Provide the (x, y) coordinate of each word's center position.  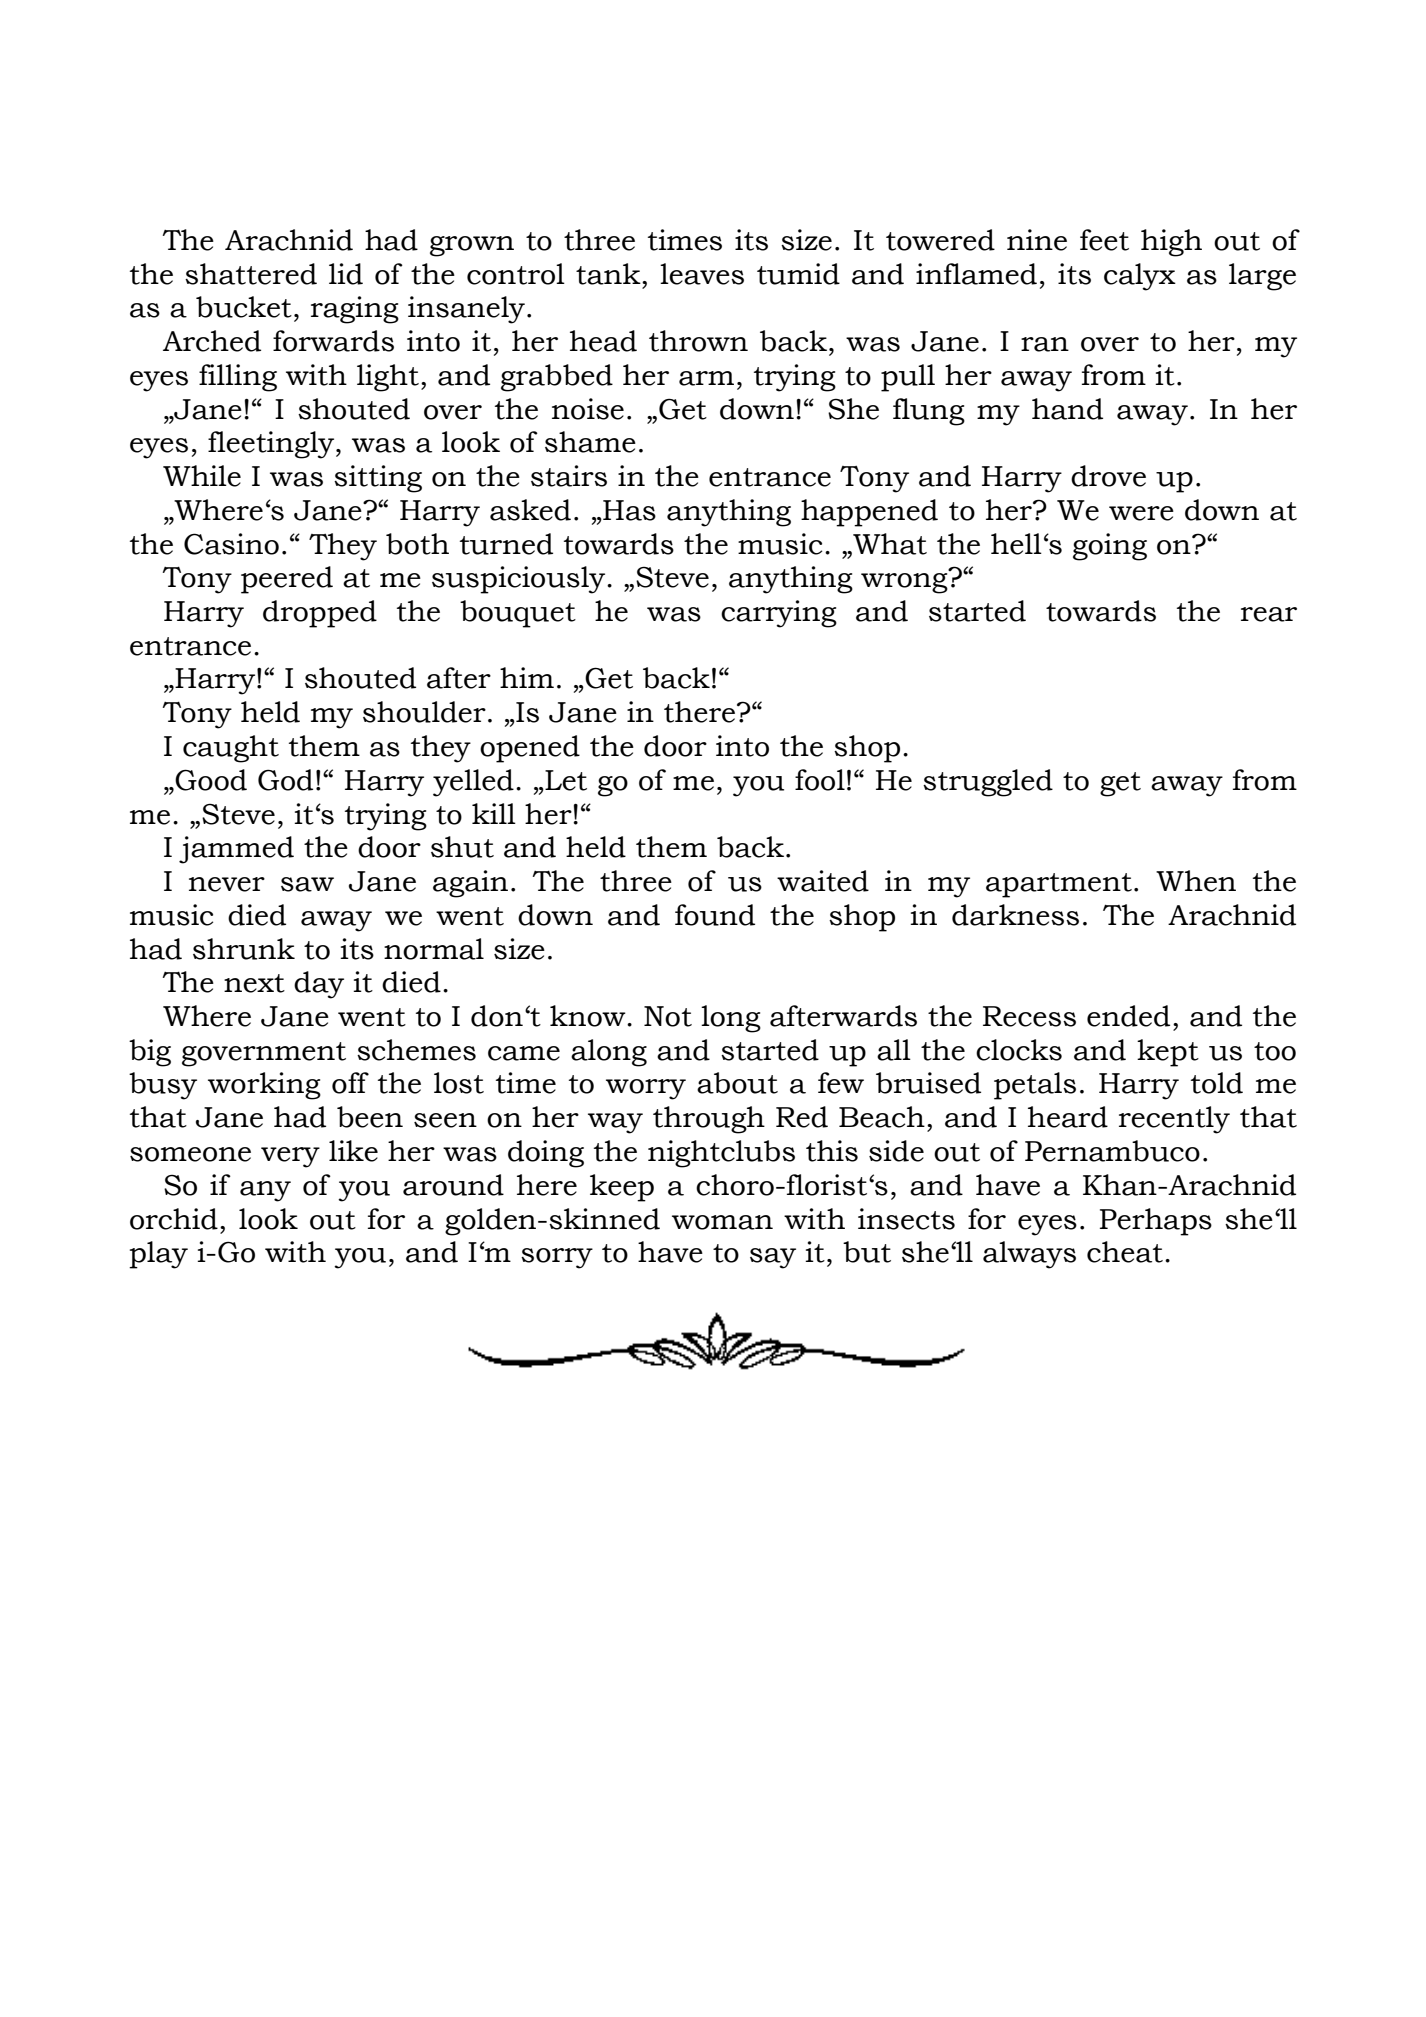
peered (287, 580)
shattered (251, 274)
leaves (702, 274)
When (1196, 881)
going (1110, 547)
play (158, 1255)
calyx (1140, 277)
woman (722, 1222)
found (715, 915)
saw (307, 884)
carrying (779, 614)
